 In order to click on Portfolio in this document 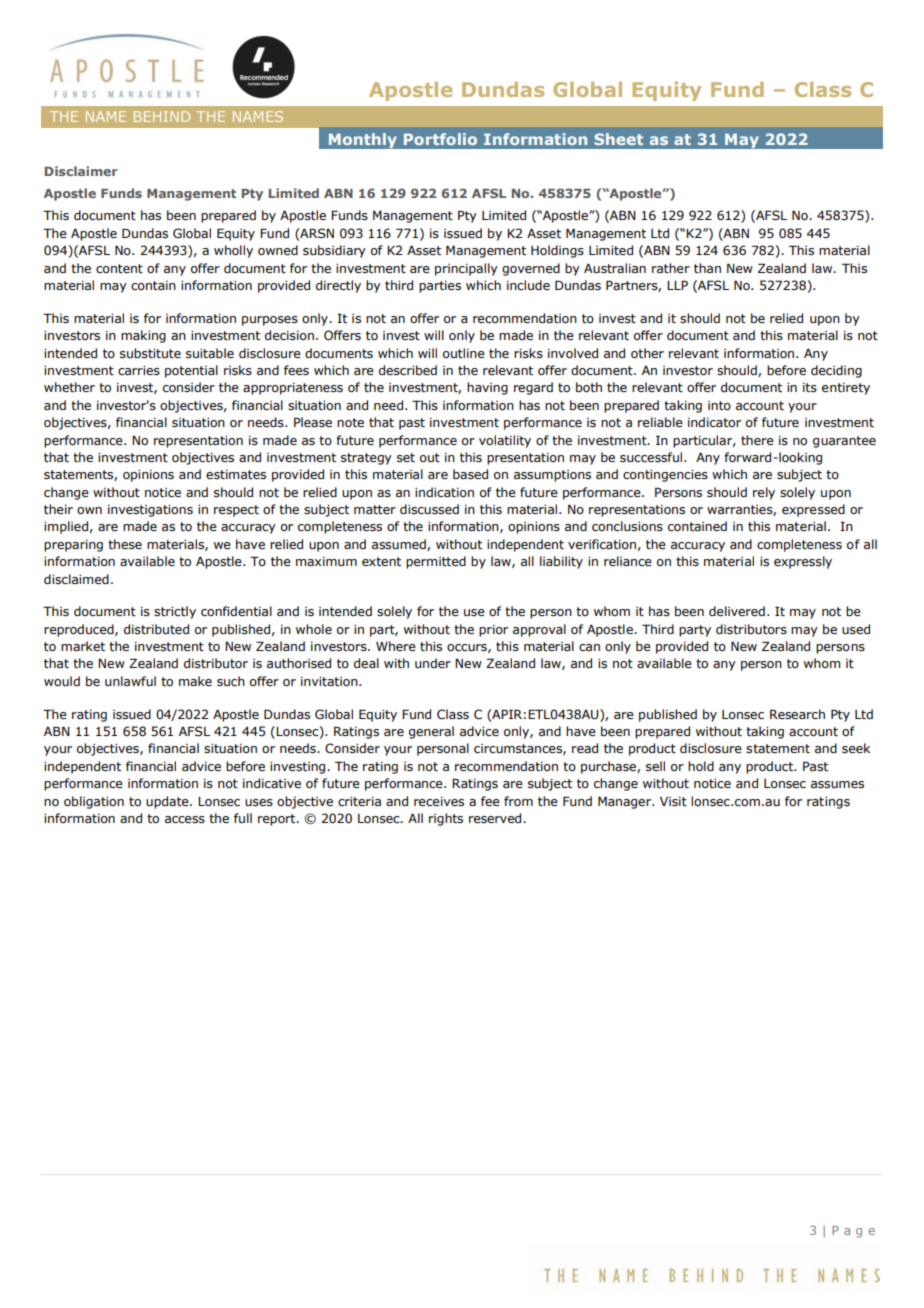, I will do `click(440, 139)`.
